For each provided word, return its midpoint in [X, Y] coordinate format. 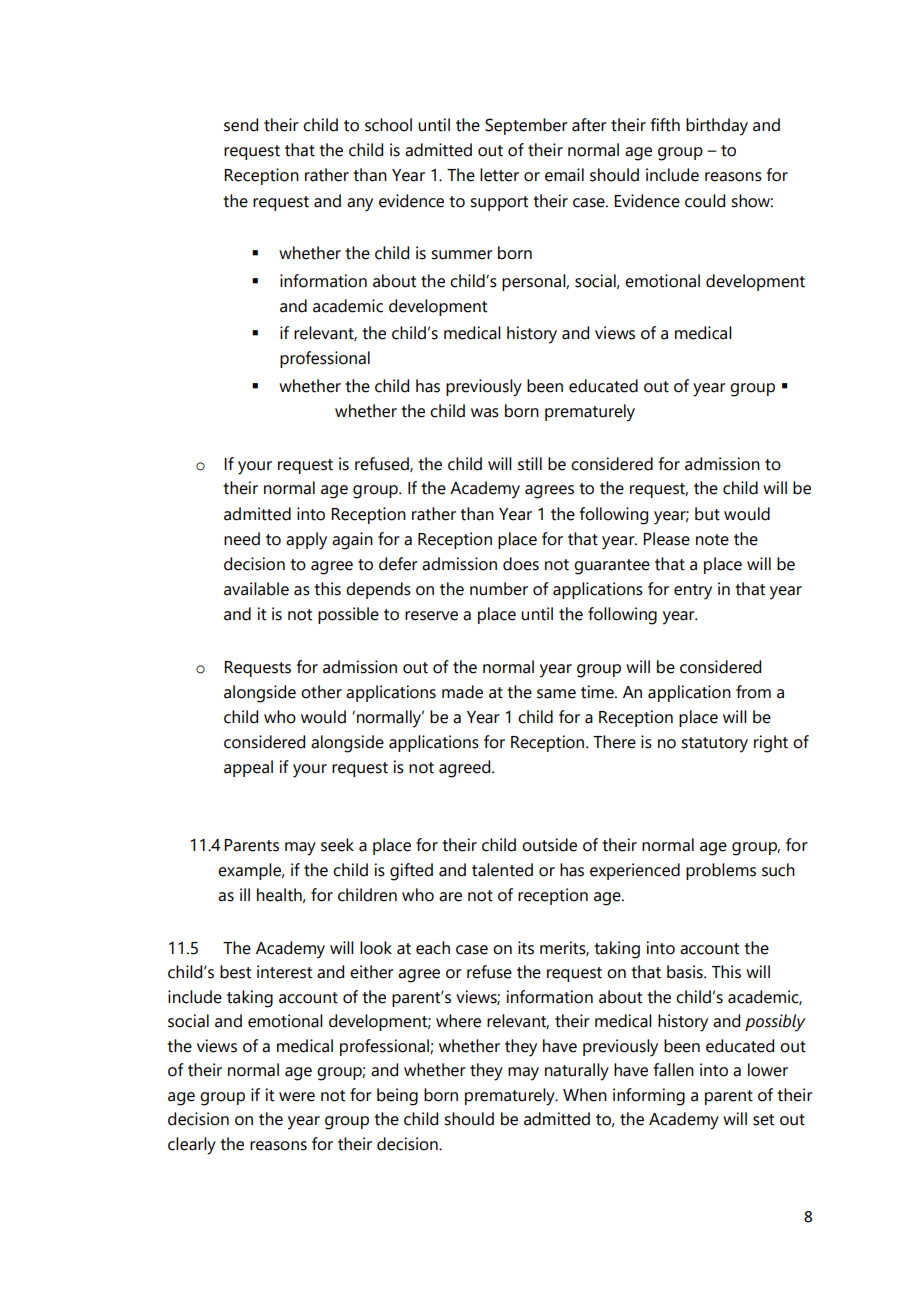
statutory [714, 745]
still [530, 464]
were [297, 1097]
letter [499, 175]
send [241, 125]
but [707, 514]
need [242, 539]
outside [549, 845]
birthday [717, 127]
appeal [248, 768]
